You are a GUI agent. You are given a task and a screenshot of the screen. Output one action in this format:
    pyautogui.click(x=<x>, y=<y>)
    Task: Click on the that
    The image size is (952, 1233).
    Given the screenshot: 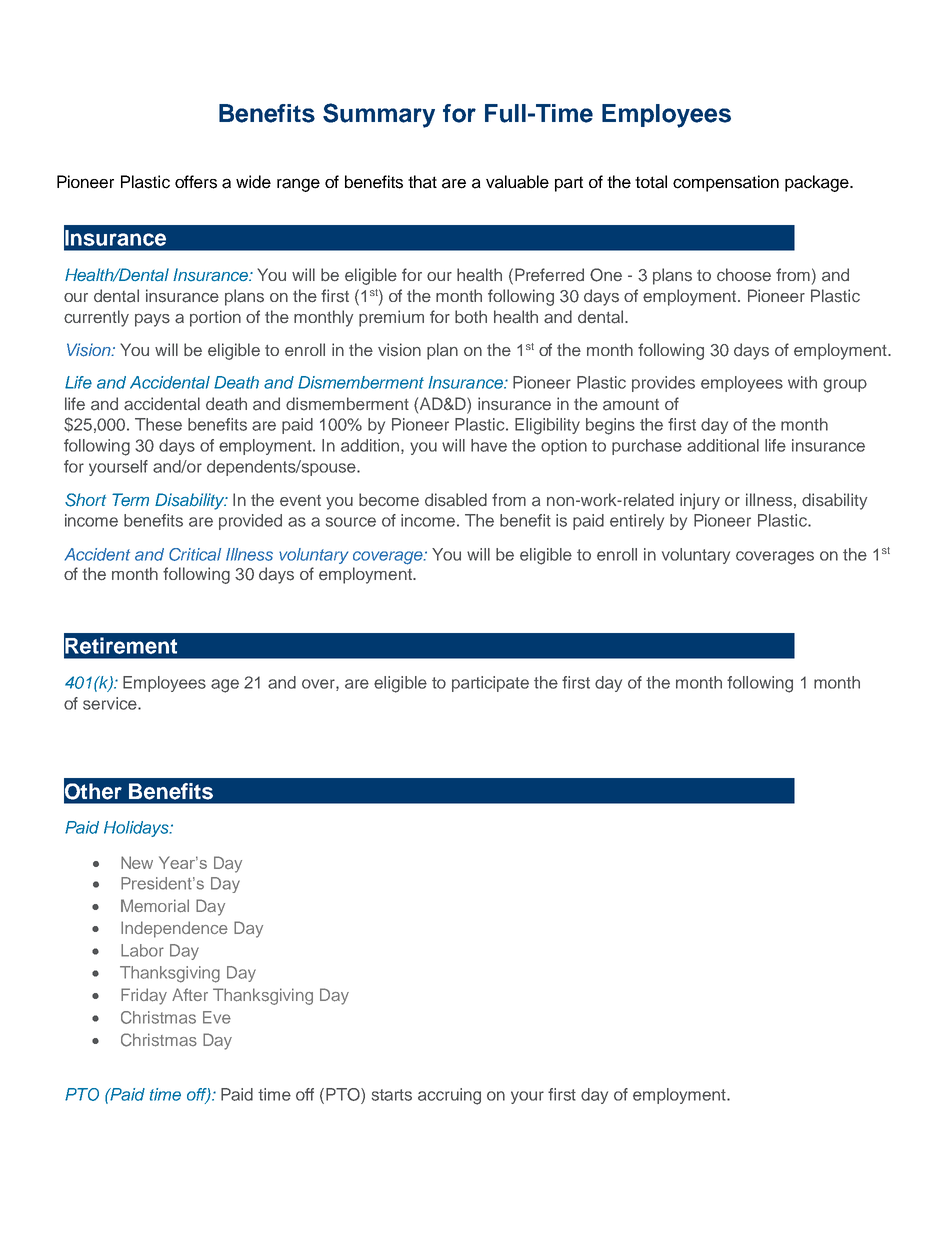 What is the action you would take?
    pyautogui.click(x=422, y=182)
